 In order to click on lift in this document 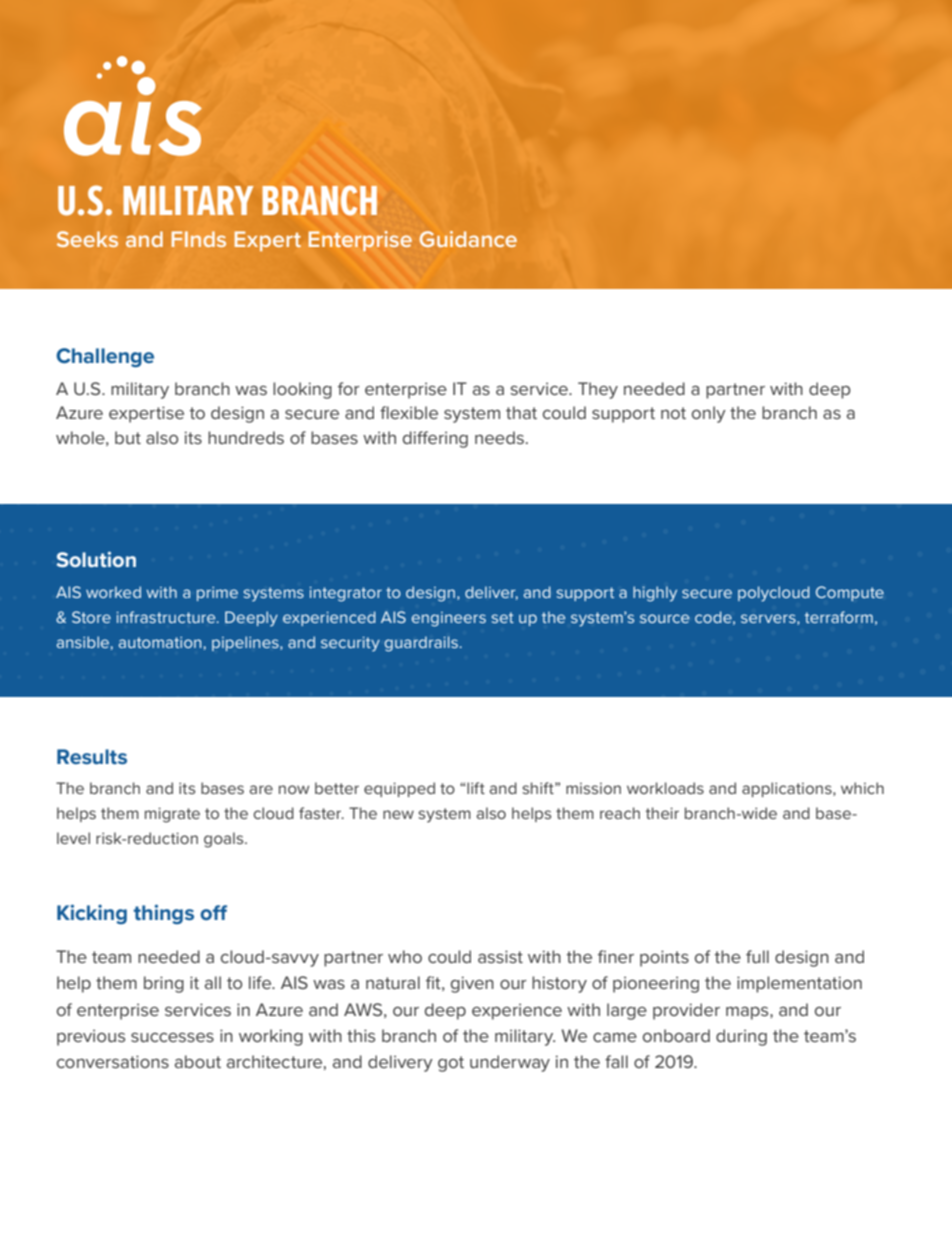, I will do `click(475, 788)`.
